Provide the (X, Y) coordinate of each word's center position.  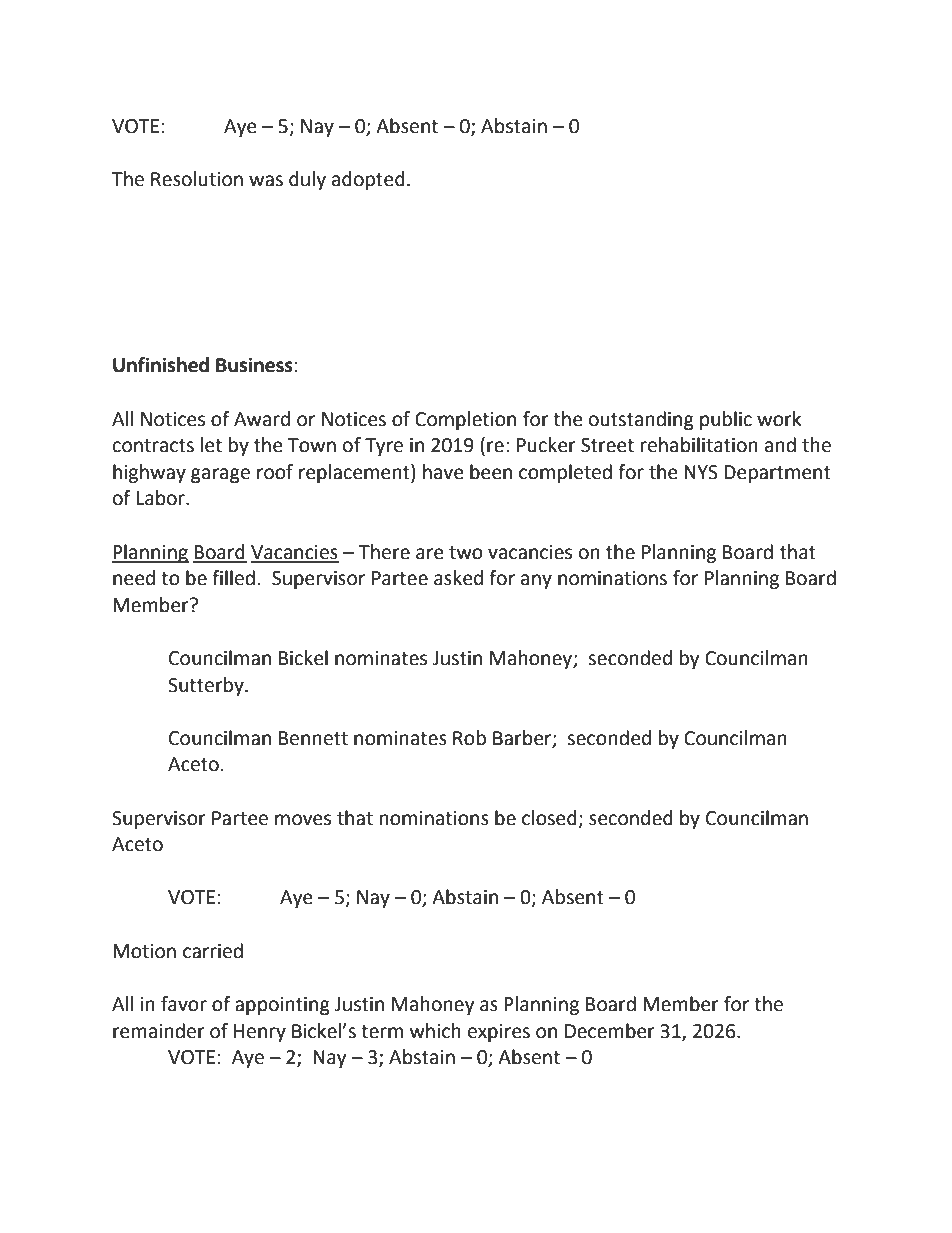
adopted (368, 180)
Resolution (197, 179)
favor (184, 1004)
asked (458, 578)
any (536, 581)
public (726, 420)
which (435, 1031)
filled (233, 578)
